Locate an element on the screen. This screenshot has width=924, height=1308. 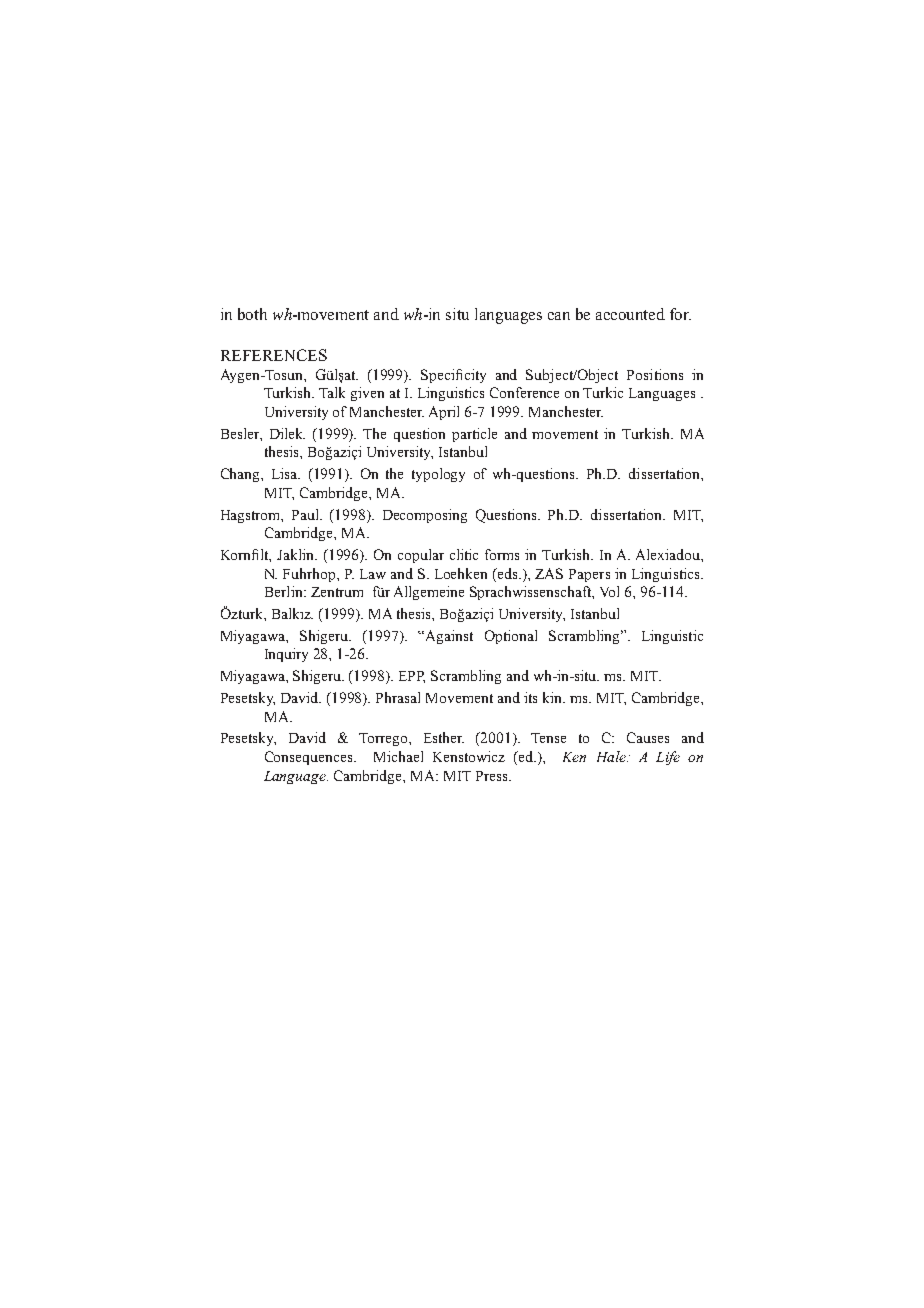
Vol is located at coordinates (609, 591).
